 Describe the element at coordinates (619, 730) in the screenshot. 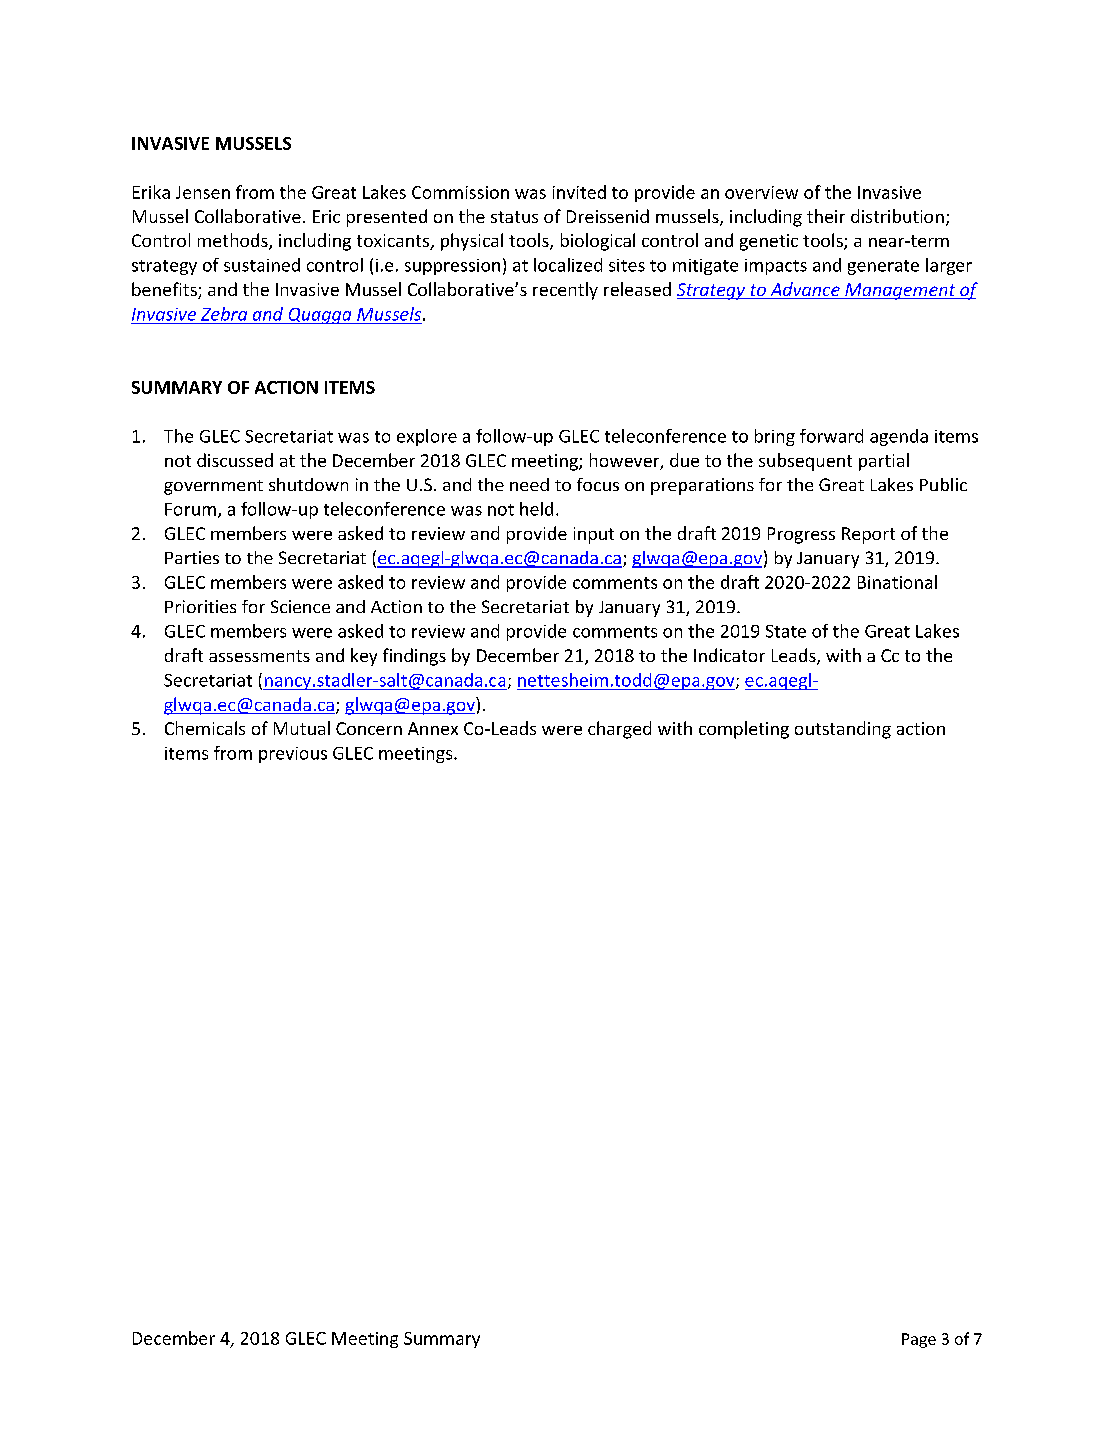

I see `charged` at that location.
